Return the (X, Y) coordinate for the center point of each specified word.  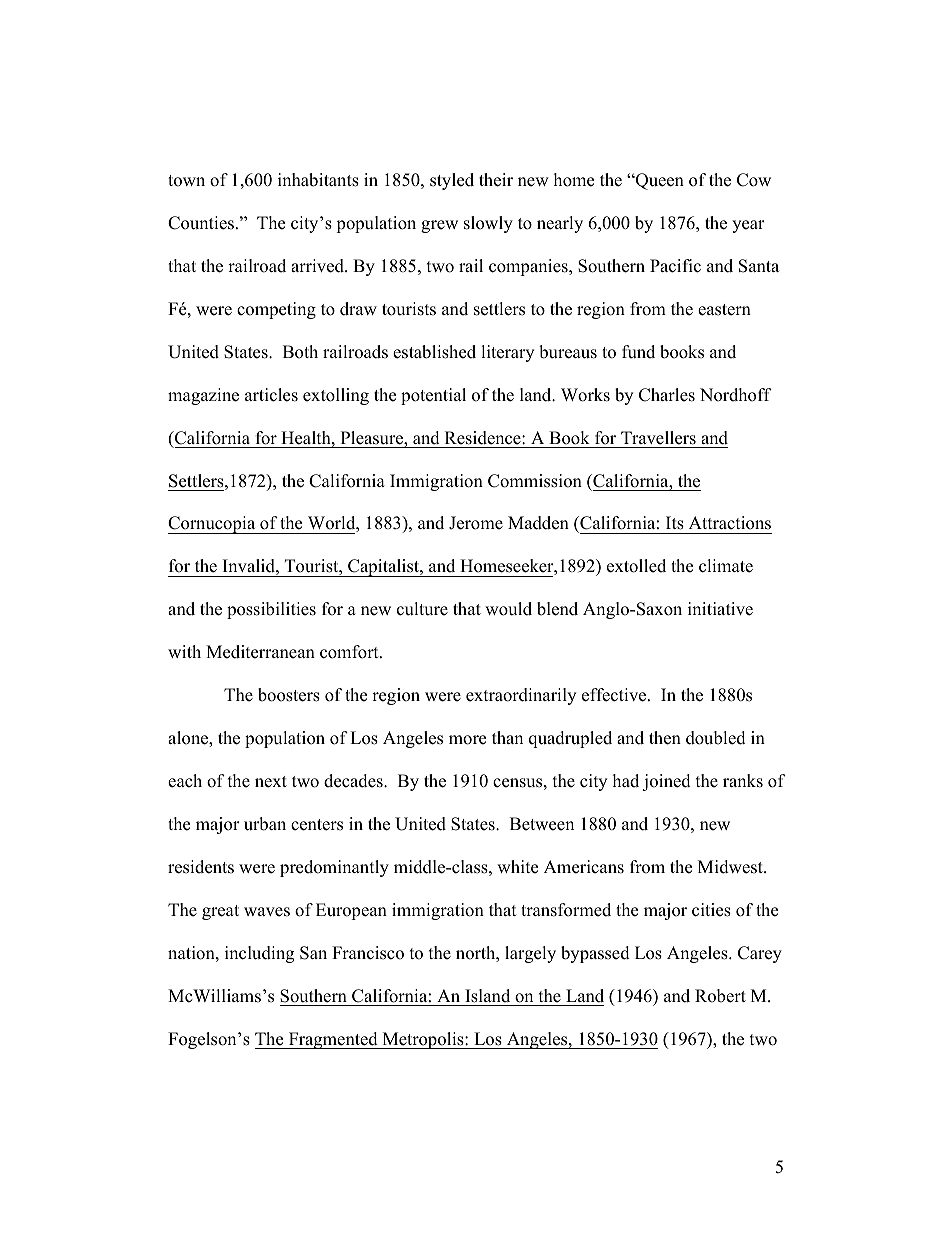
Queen (659, 181)
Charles (667, 395)
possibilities (271, 610)
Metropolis (423, 1040)
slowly (488, 224)
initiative (720, 609)
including (259, 954)
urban (265, 824)
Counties (201, 223)
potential (433, 396)
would (508, 609)
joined (666, 782)
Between (542, 824)
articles (271, 395)
